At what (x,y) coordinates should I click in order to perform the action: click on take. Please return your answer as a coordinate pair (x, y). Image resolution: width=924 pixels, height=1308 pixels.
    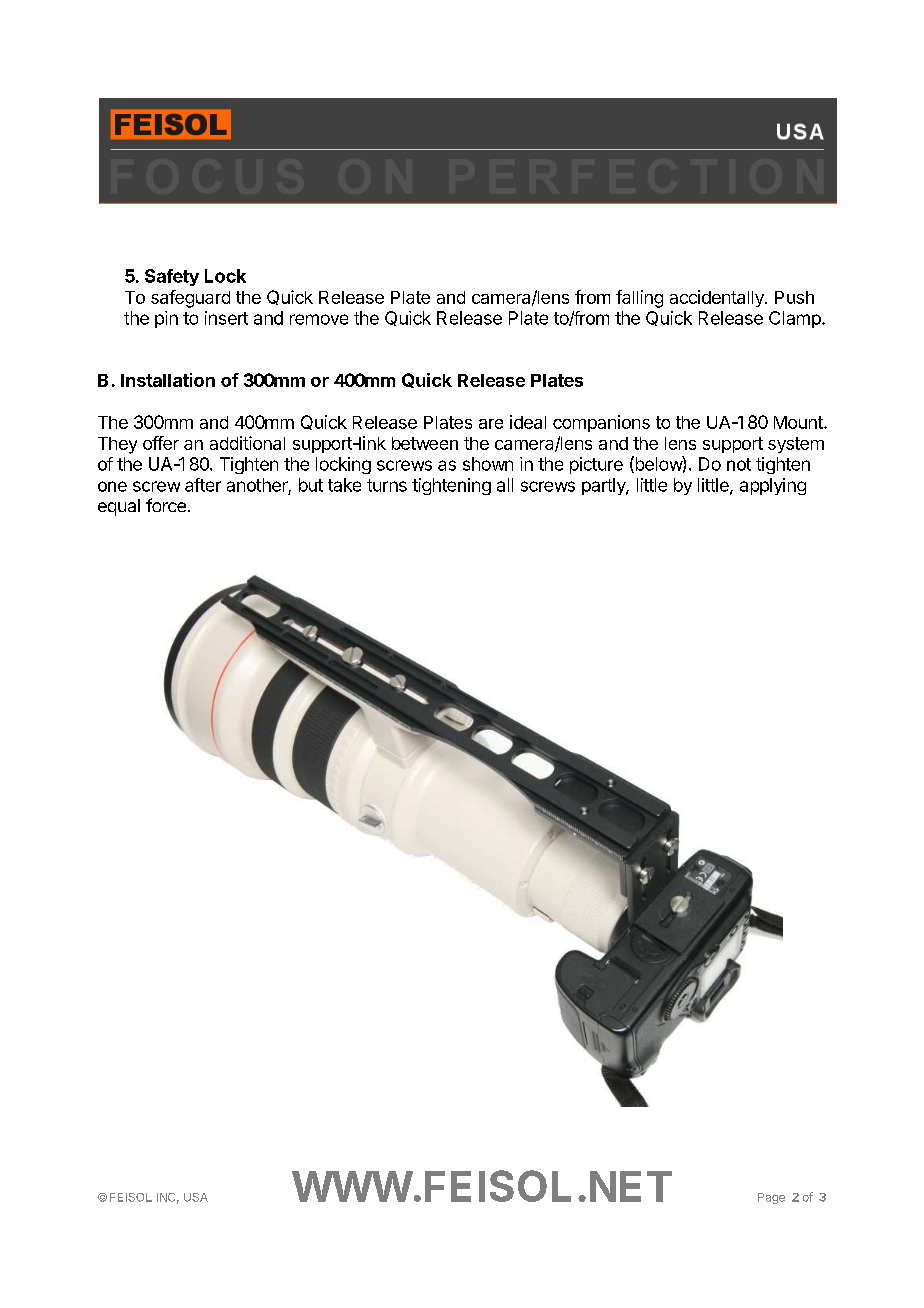
    Looking at the image, I should click on (344, 485).
